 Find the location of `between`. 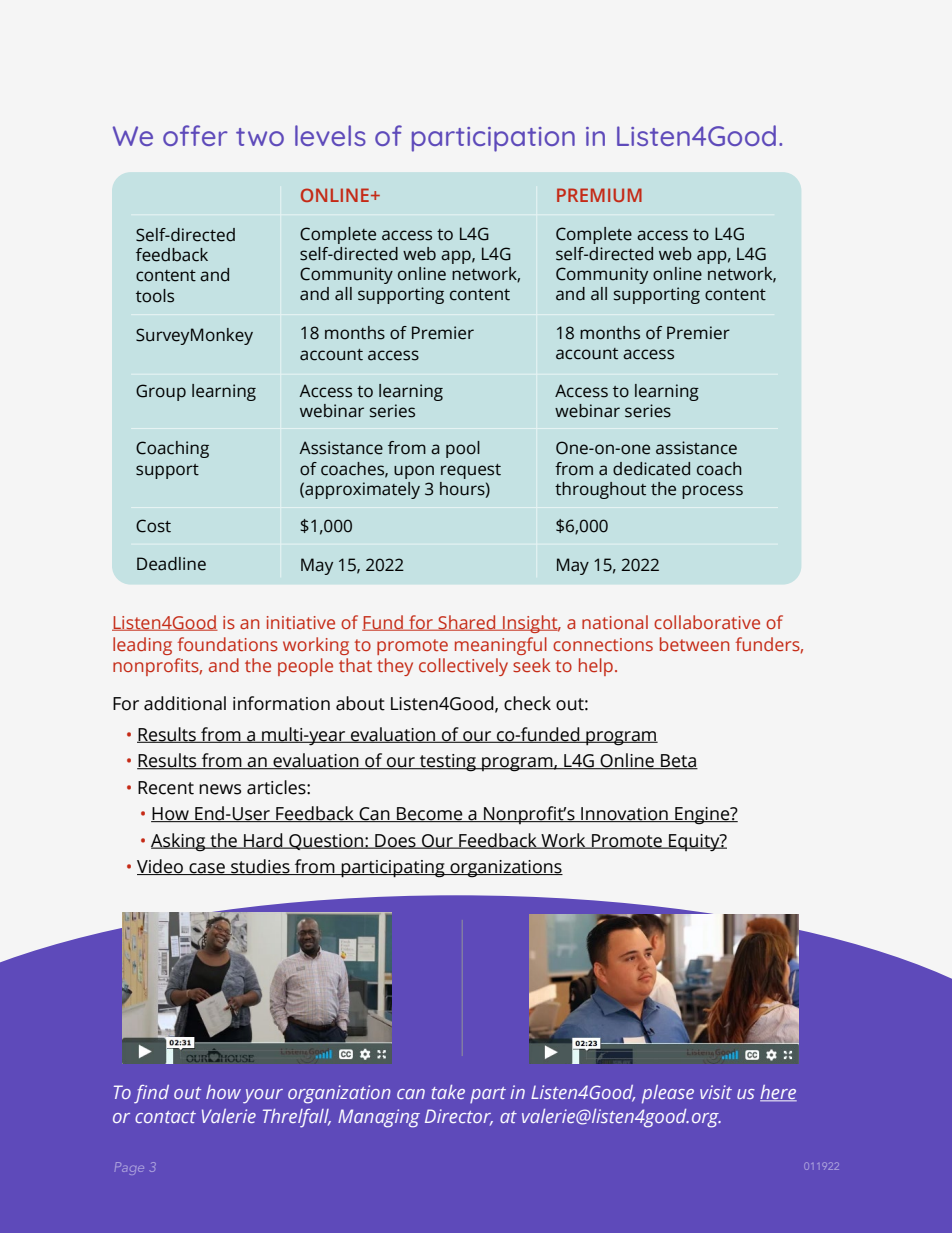

between is located at coordinates (694, 644).
